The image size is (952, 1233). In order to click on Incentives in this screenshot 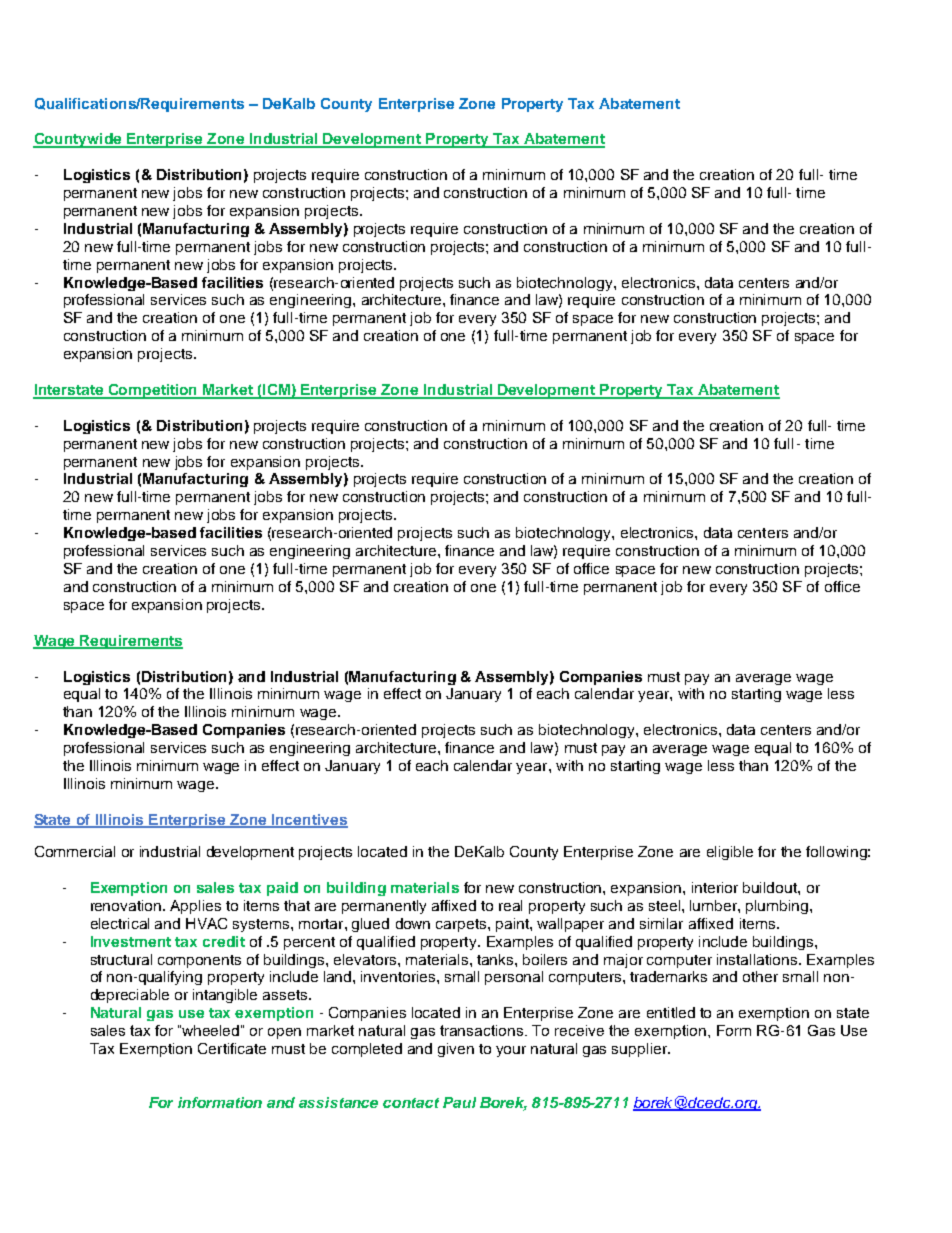, I will do `click(309, 820)`.
